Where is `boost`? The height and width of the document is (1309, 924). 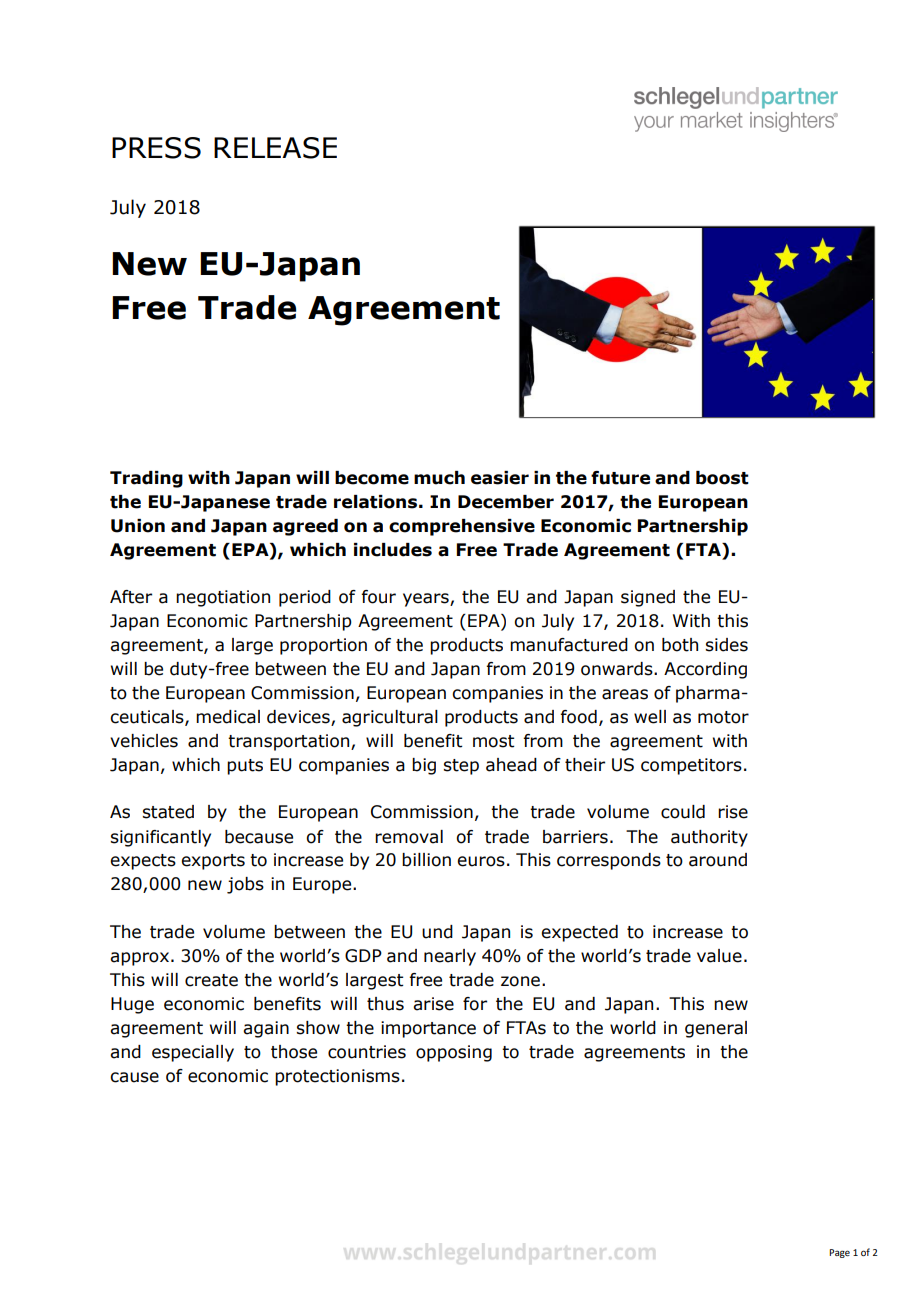
boost is located at coordinates (722, 478).
